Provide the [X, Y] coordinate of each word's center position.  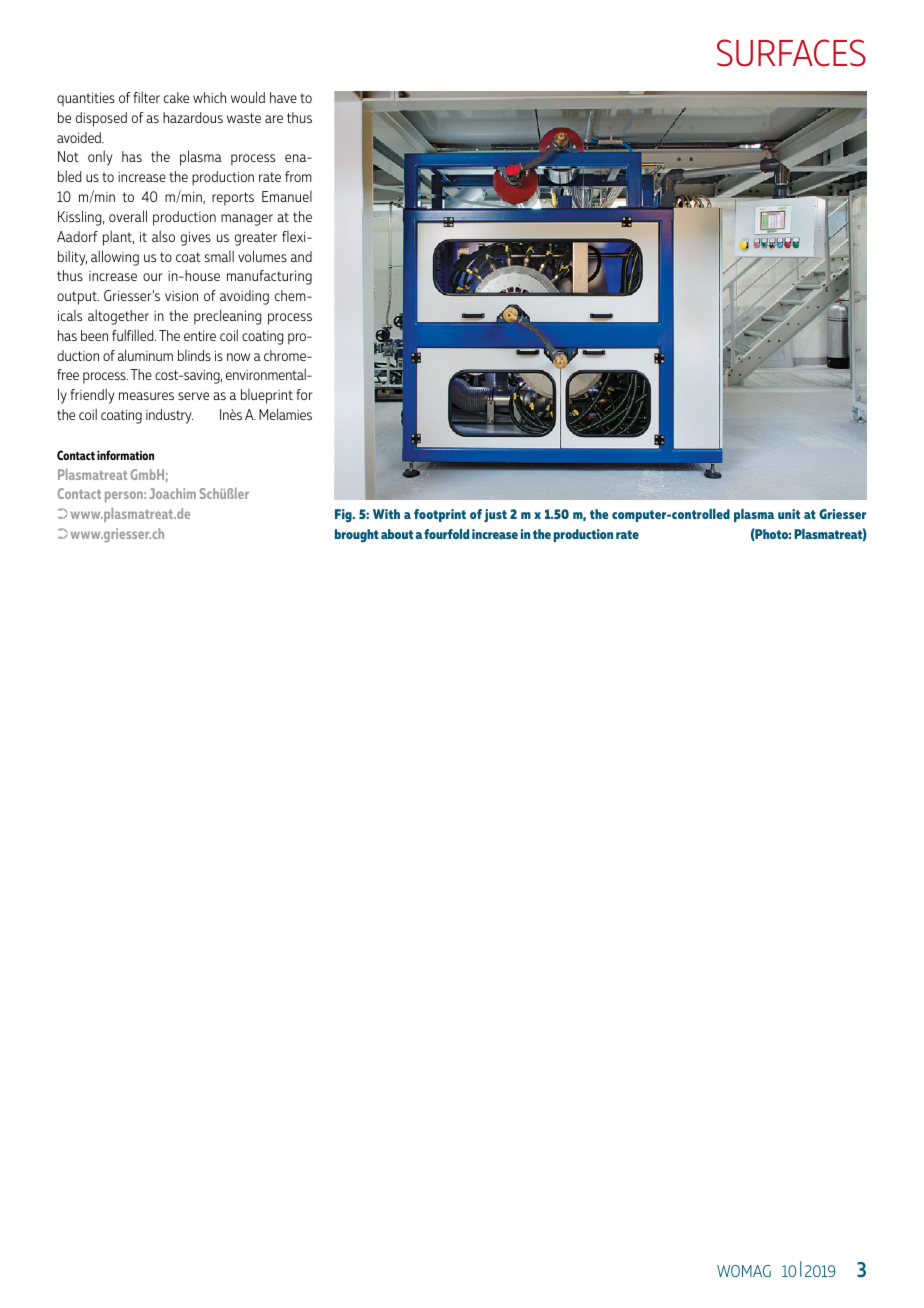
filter [146, 97]
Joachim [173, 493]
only [100, 158]
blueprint [267, 396]
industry [169, 416]
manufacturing [269, 277]
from [298, 176]
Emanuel [287, 196]
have [283, 97]
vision [181, 295]
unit [789, 514]
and [301, 256]
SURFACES [791, 53]
